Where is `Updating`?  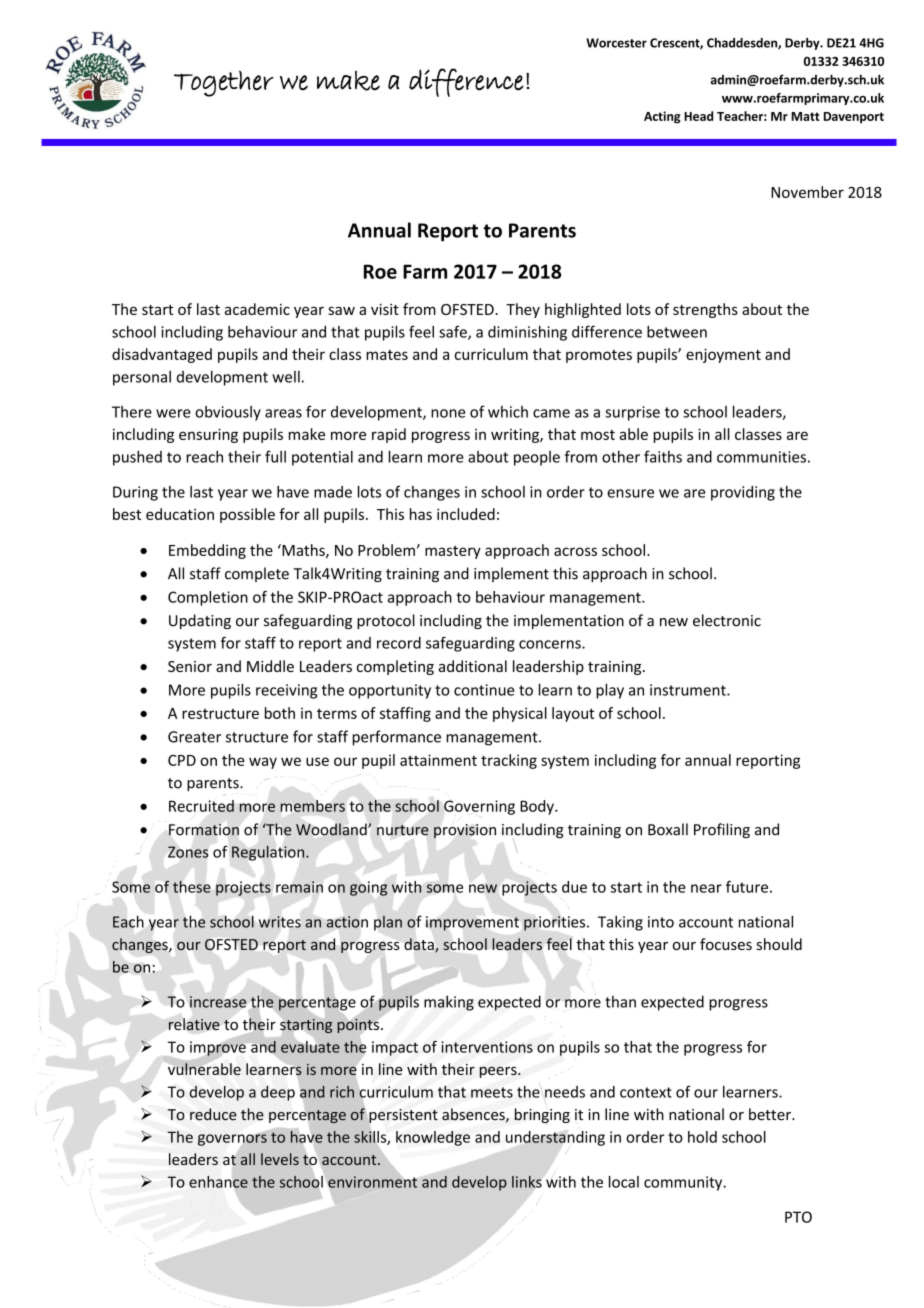
Updating is located at coordinates (200, 621).
